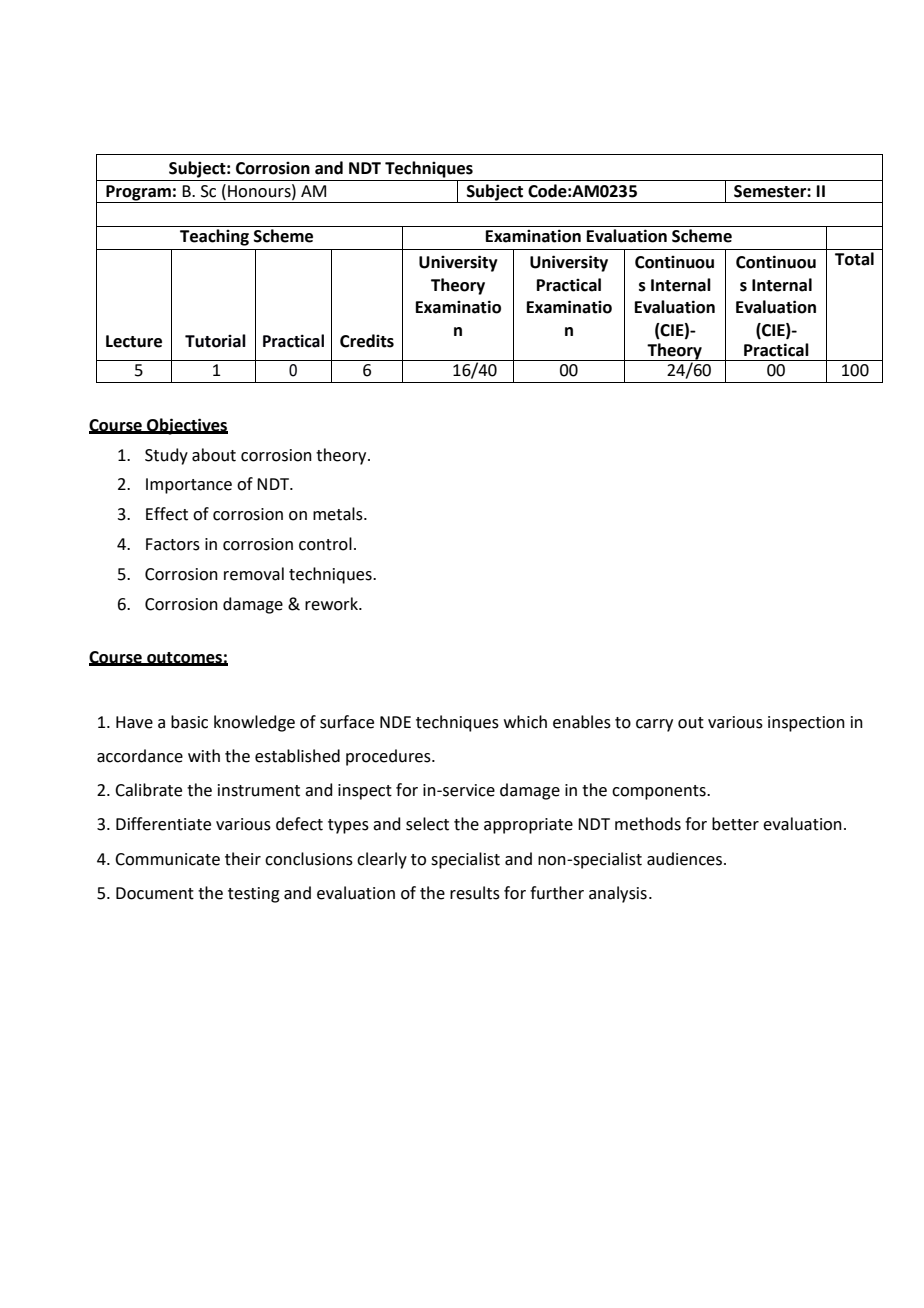 This document has height=1308, width=924. I want to click on results, so click(475, 893).
